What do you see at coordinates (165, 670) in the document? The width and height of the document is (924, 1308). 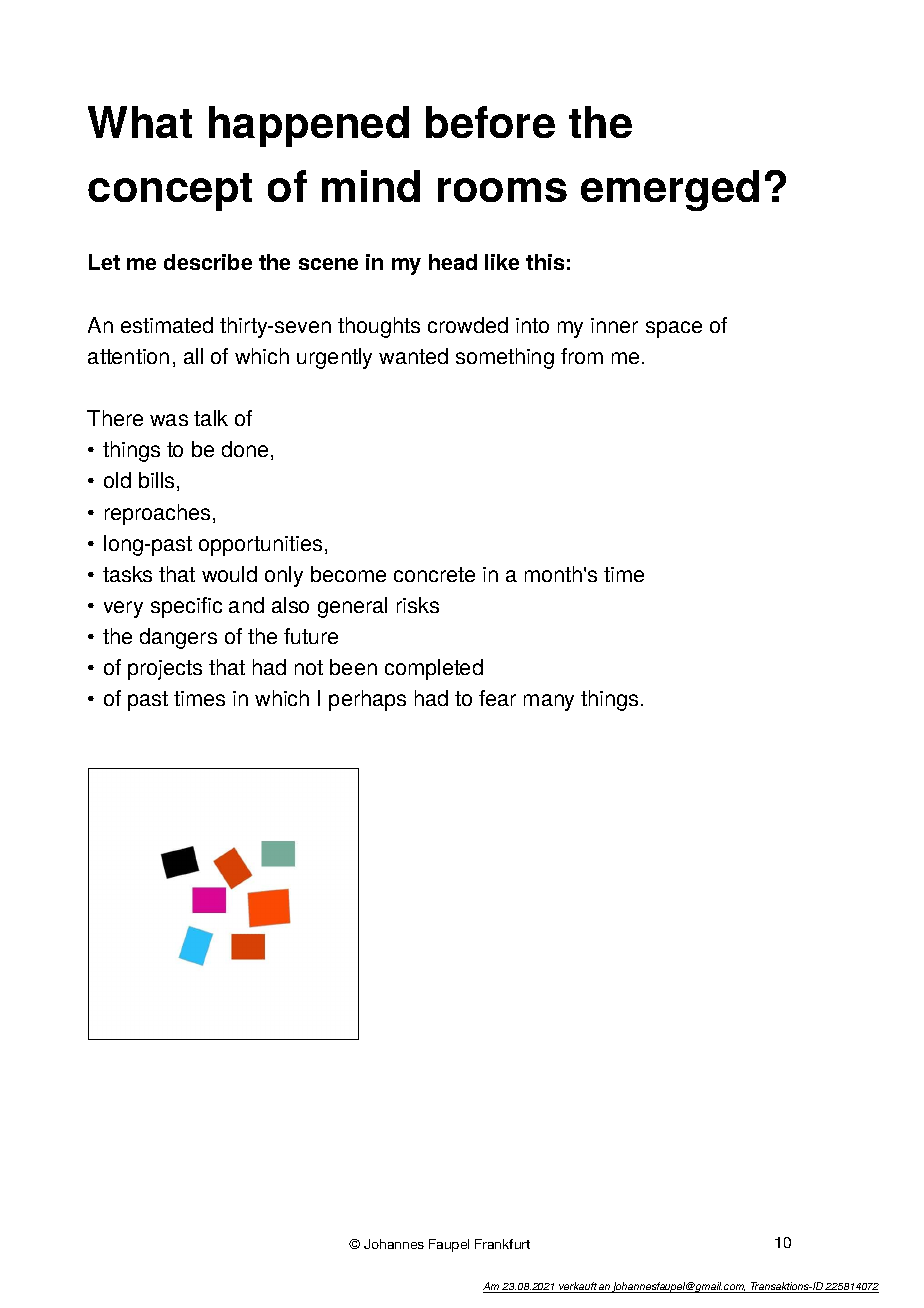 I see `projects` at bounding box center [165, 670].
